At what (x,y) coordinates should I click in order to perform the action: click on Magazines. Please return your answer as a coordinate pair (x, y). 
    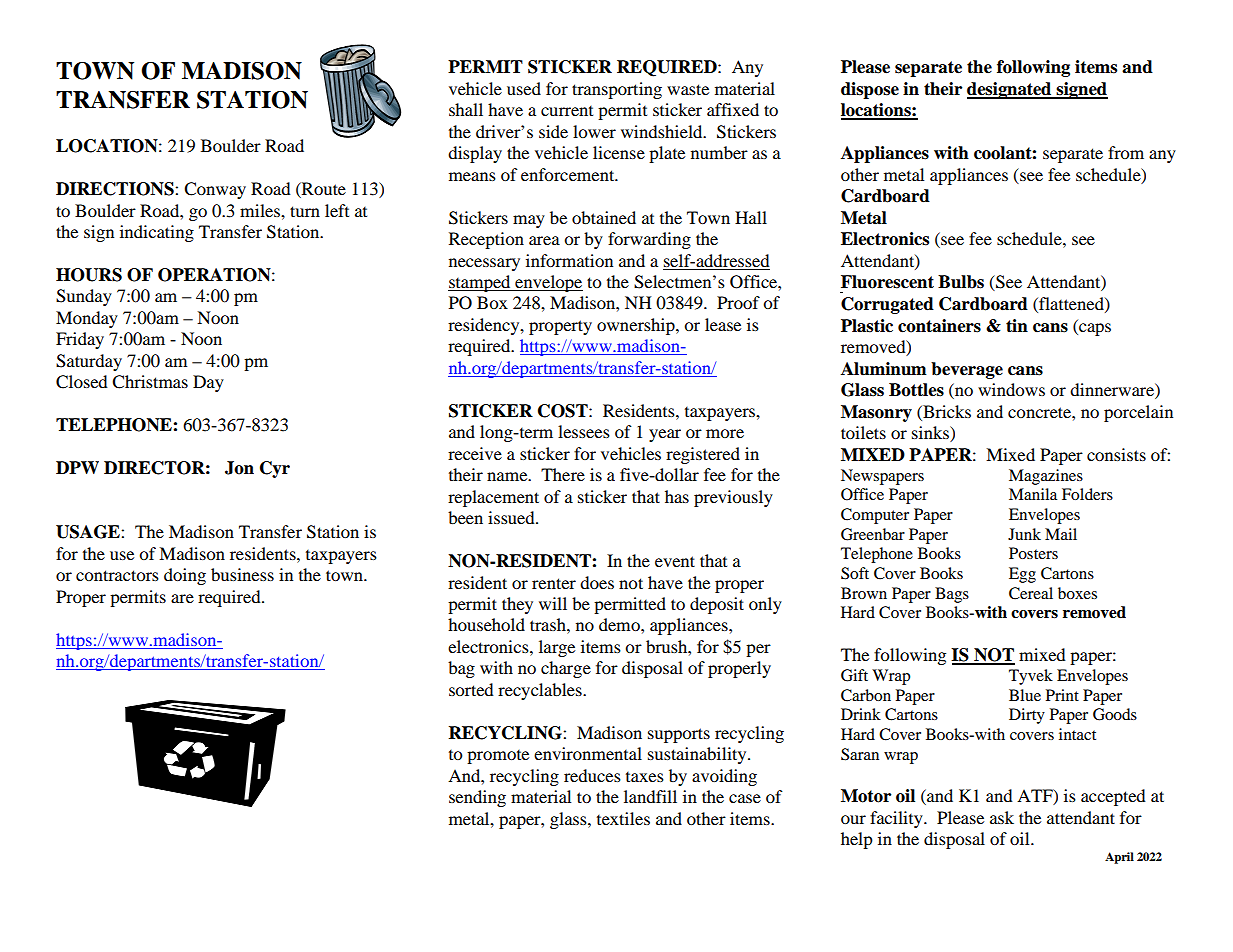
    Looking at the image, I should click on (1046, 477).
